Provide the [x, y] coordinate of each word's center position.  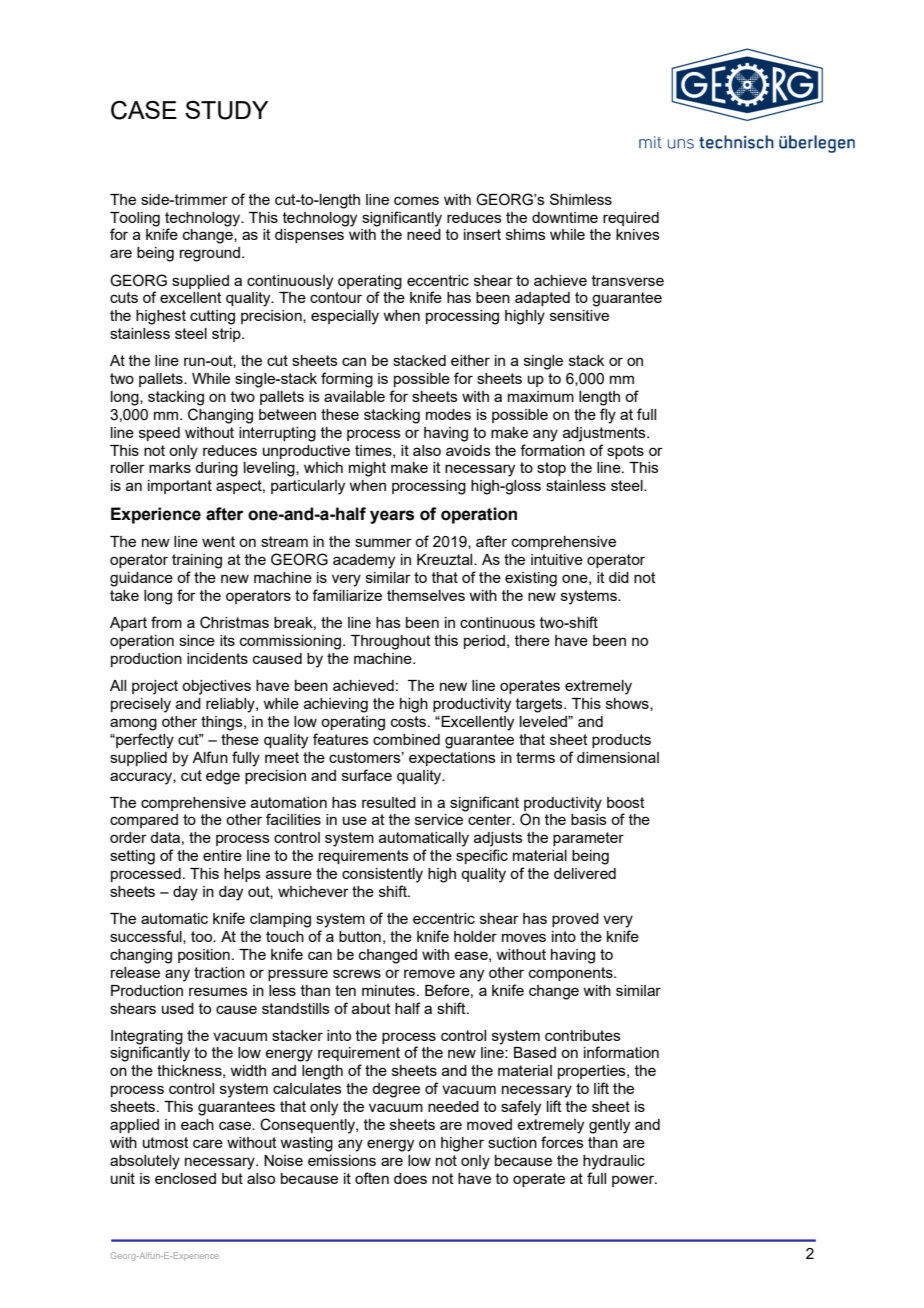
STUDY [226, 110]
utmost [166, 1142]
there [532, 640]
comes [416, 200]
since [197, 640]
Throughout [391, 642]
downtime [565, 217]
